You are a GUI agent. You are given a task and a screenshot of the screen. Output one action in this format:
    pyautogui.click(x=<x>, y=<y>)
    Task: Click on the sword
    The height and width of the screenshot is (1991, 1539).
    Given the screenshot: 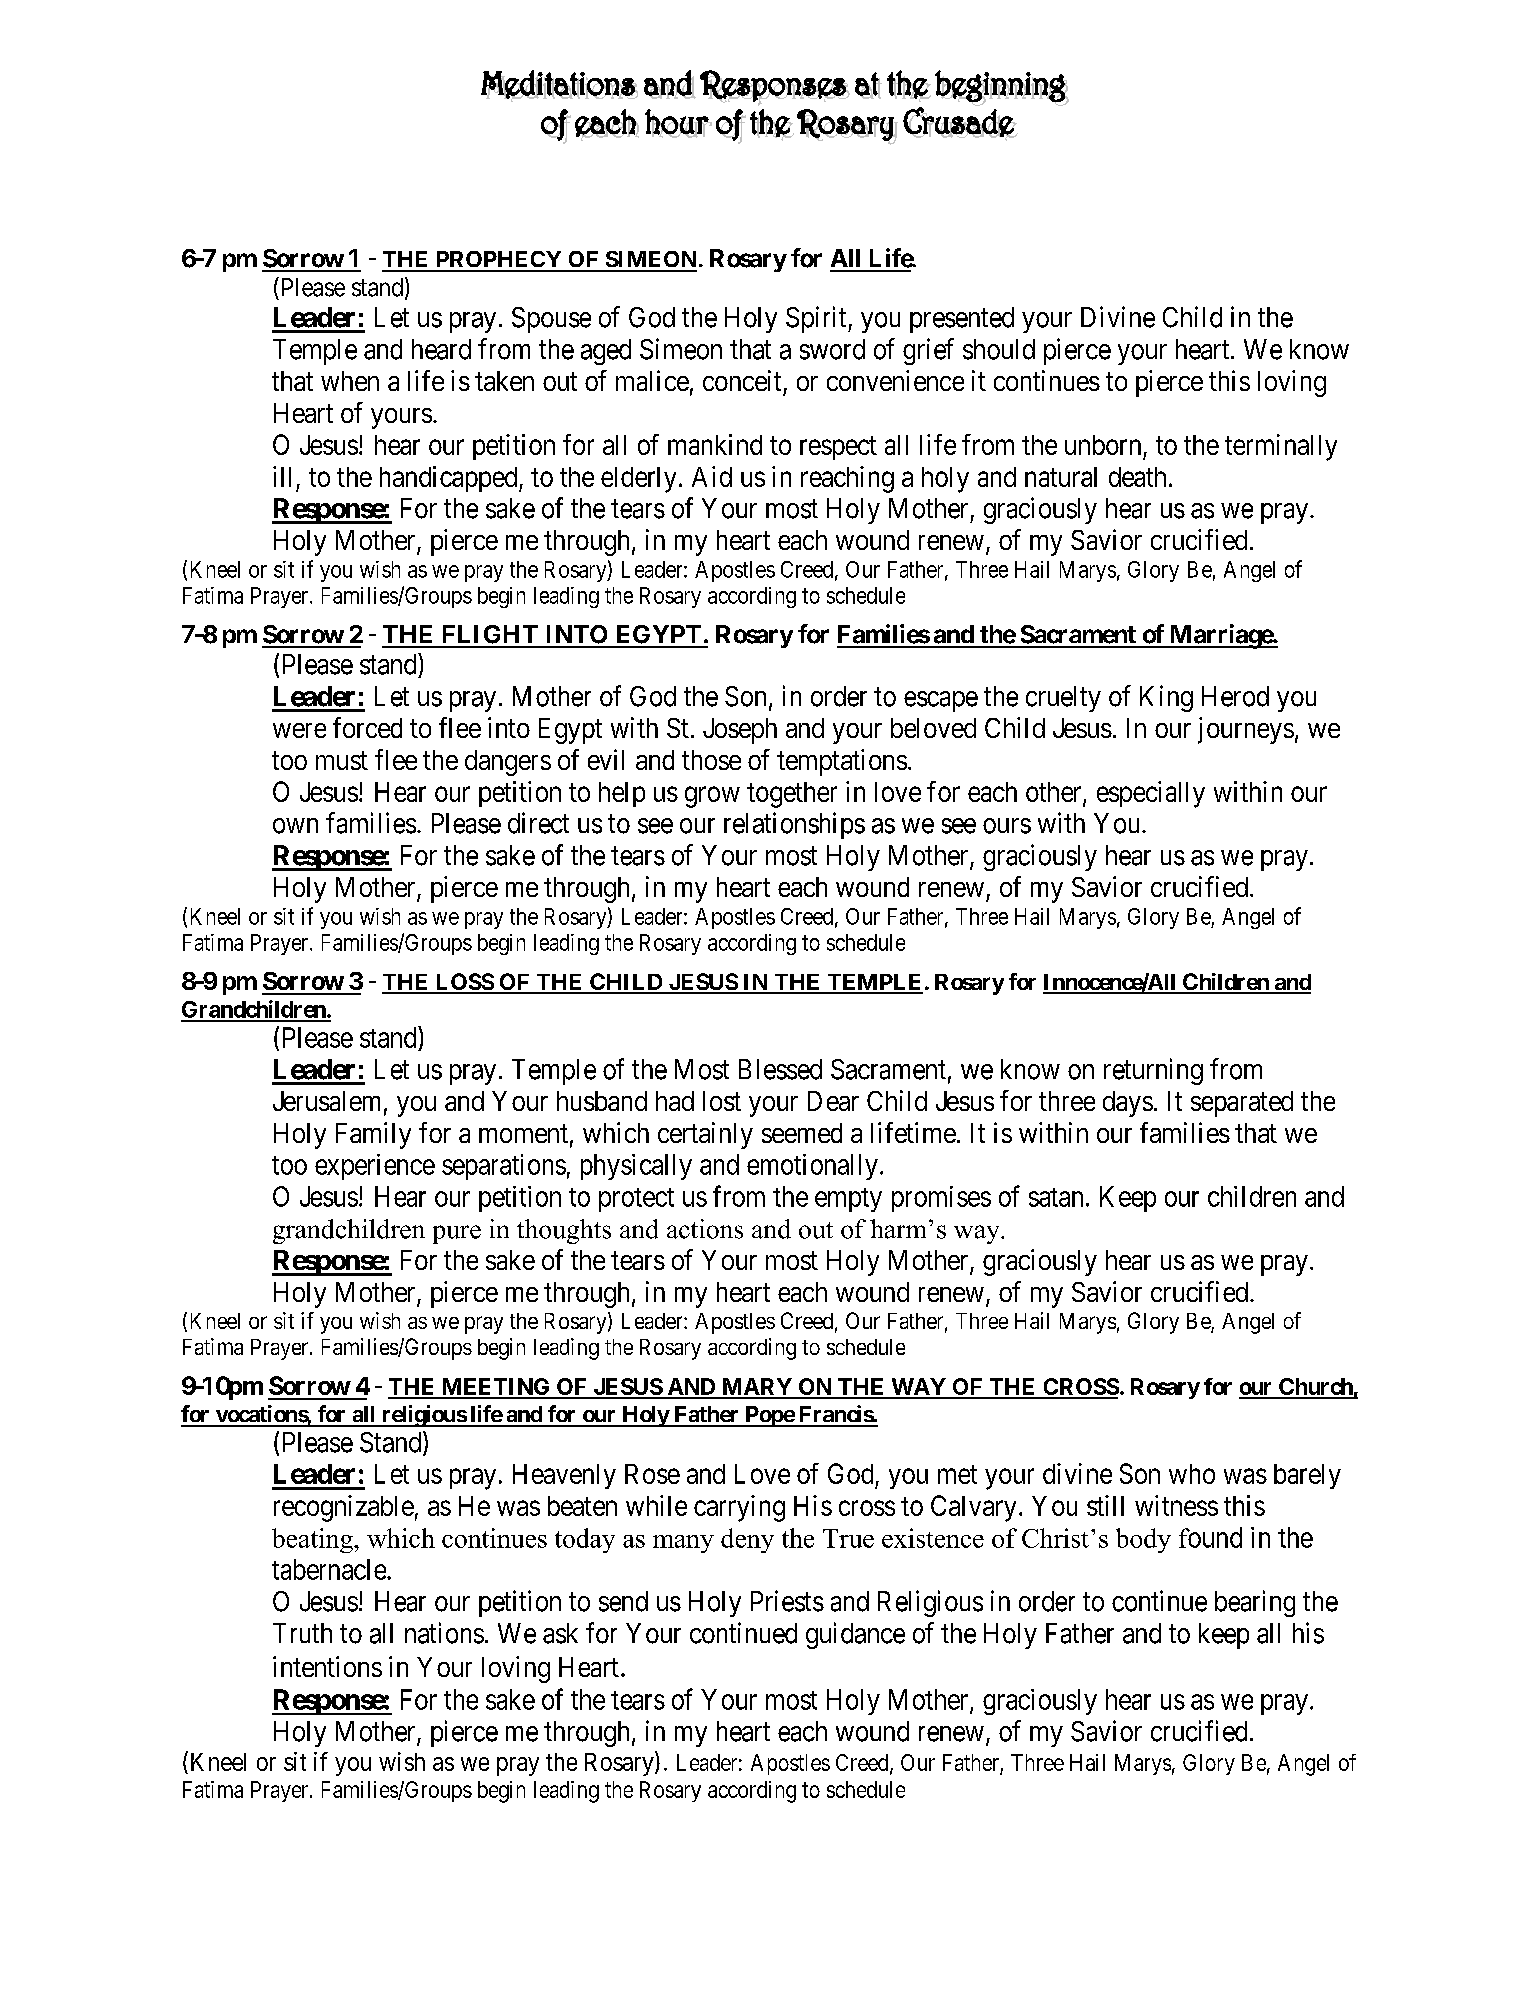 What is the action you would take?
    pyautogui.click(x=832, y=349)
